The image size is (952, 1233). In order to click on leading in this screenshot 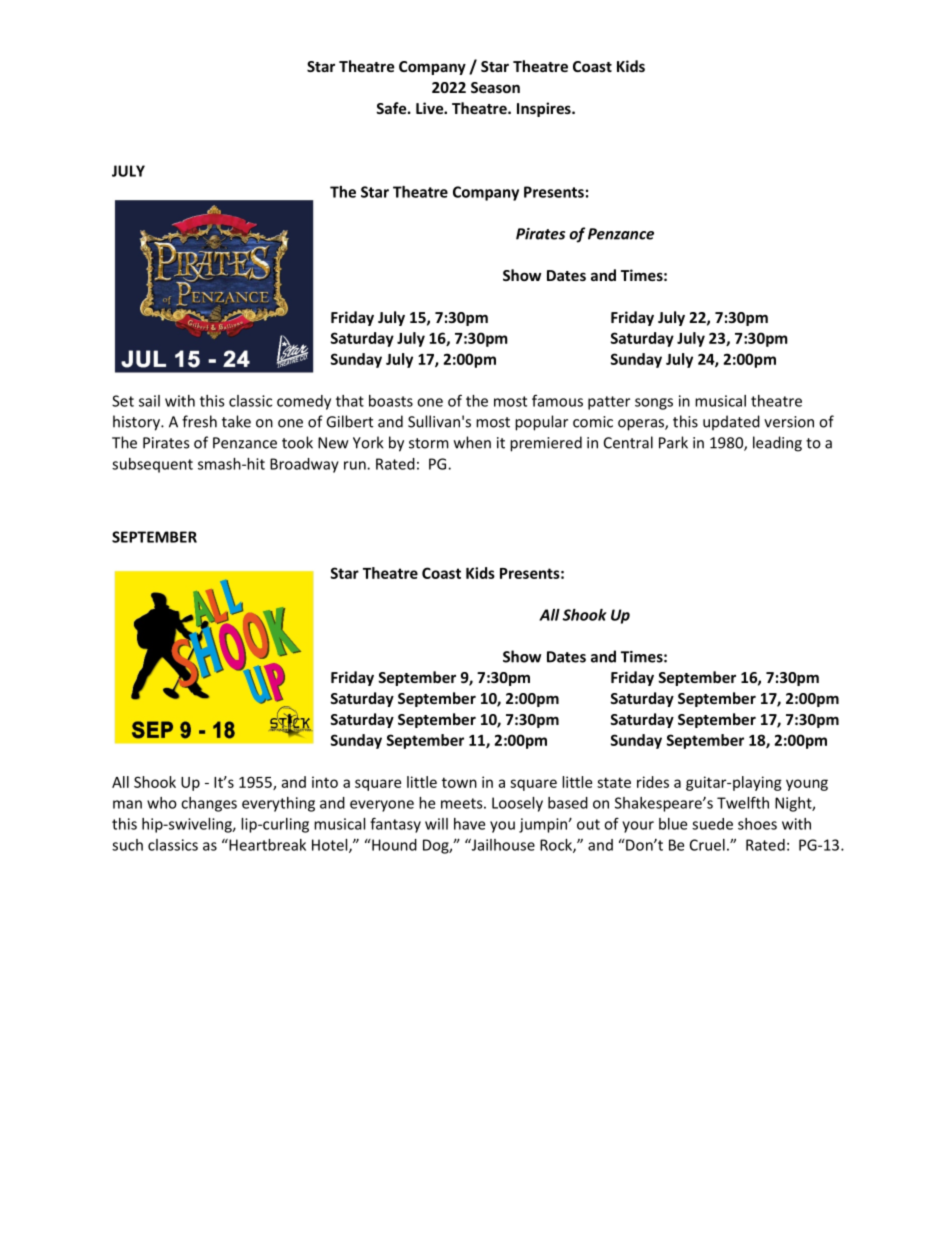, I will do `click(777, 444)`.
